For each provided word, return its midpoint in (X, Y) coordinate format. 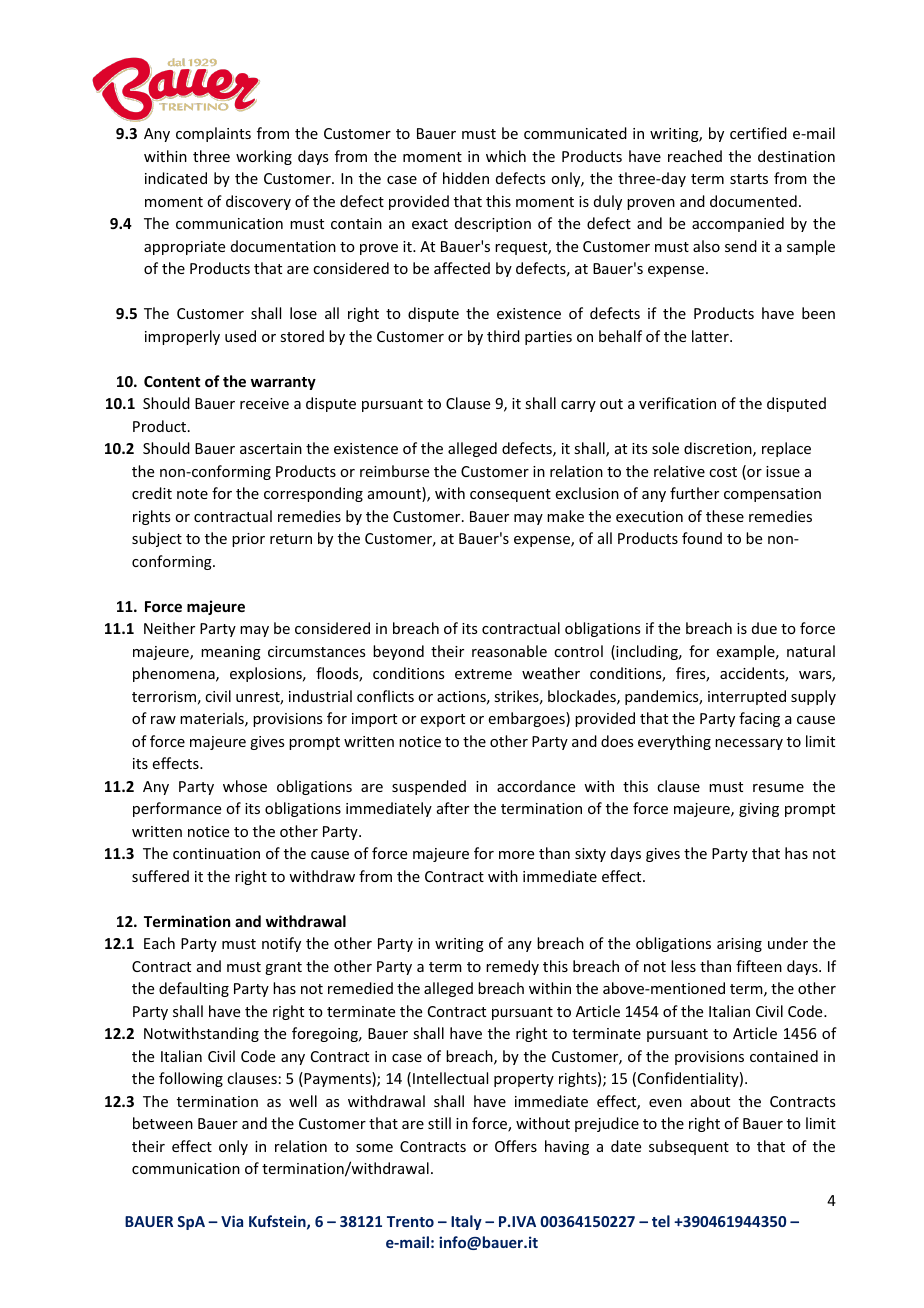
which (506, 156)
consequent (510, 495)
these (725, 516)
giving (759, 810)
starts (749, 179)
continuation (216, 853)
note (192, 494)
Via (232, 1221)
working (264, 157)
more (516, 855)
